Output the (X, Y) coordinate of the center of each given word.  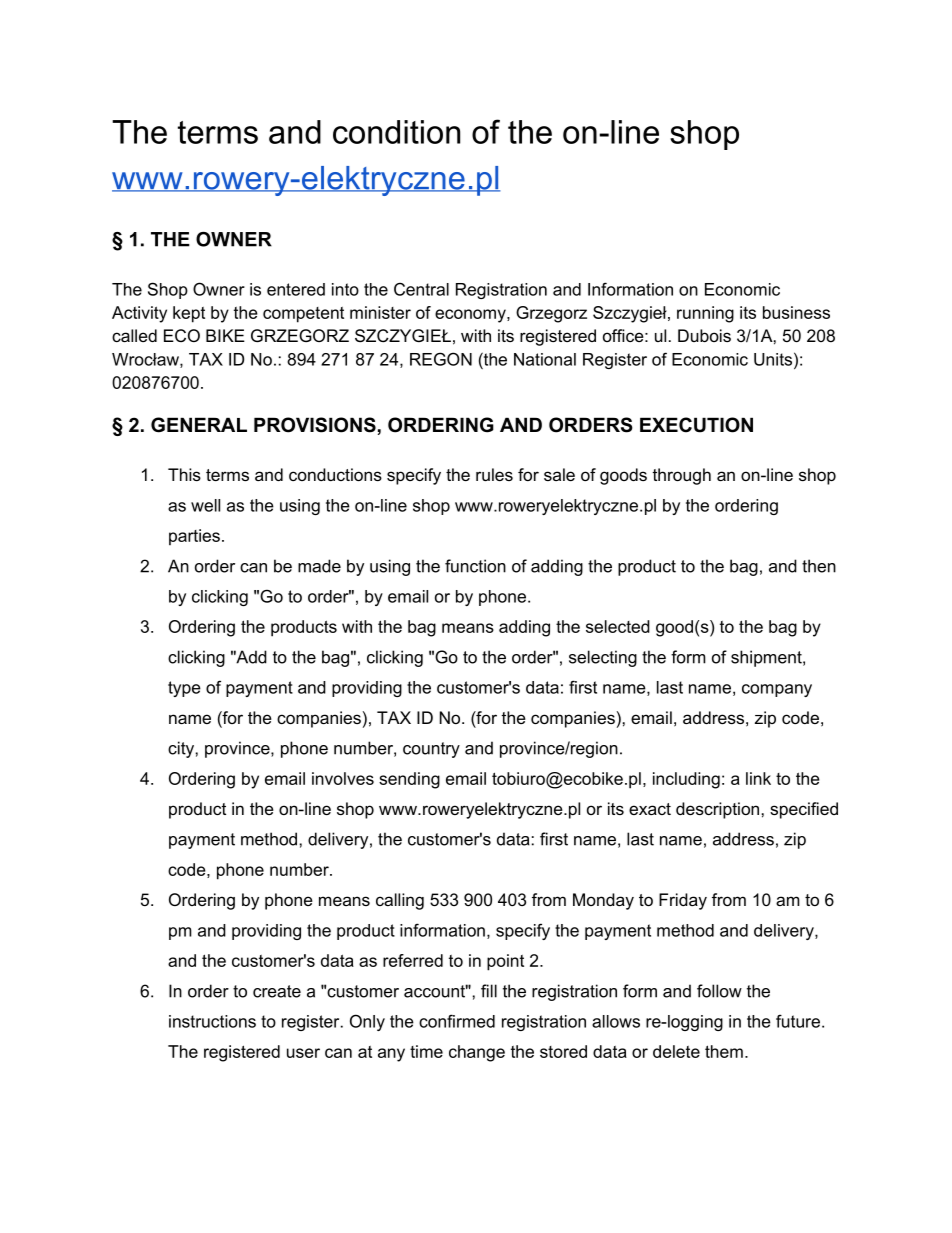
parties (194, 537)
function (475, 566)
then (819, 566)
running (705, 314)
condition (396, 132)
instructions (212, 1021)
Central (421, 289)
